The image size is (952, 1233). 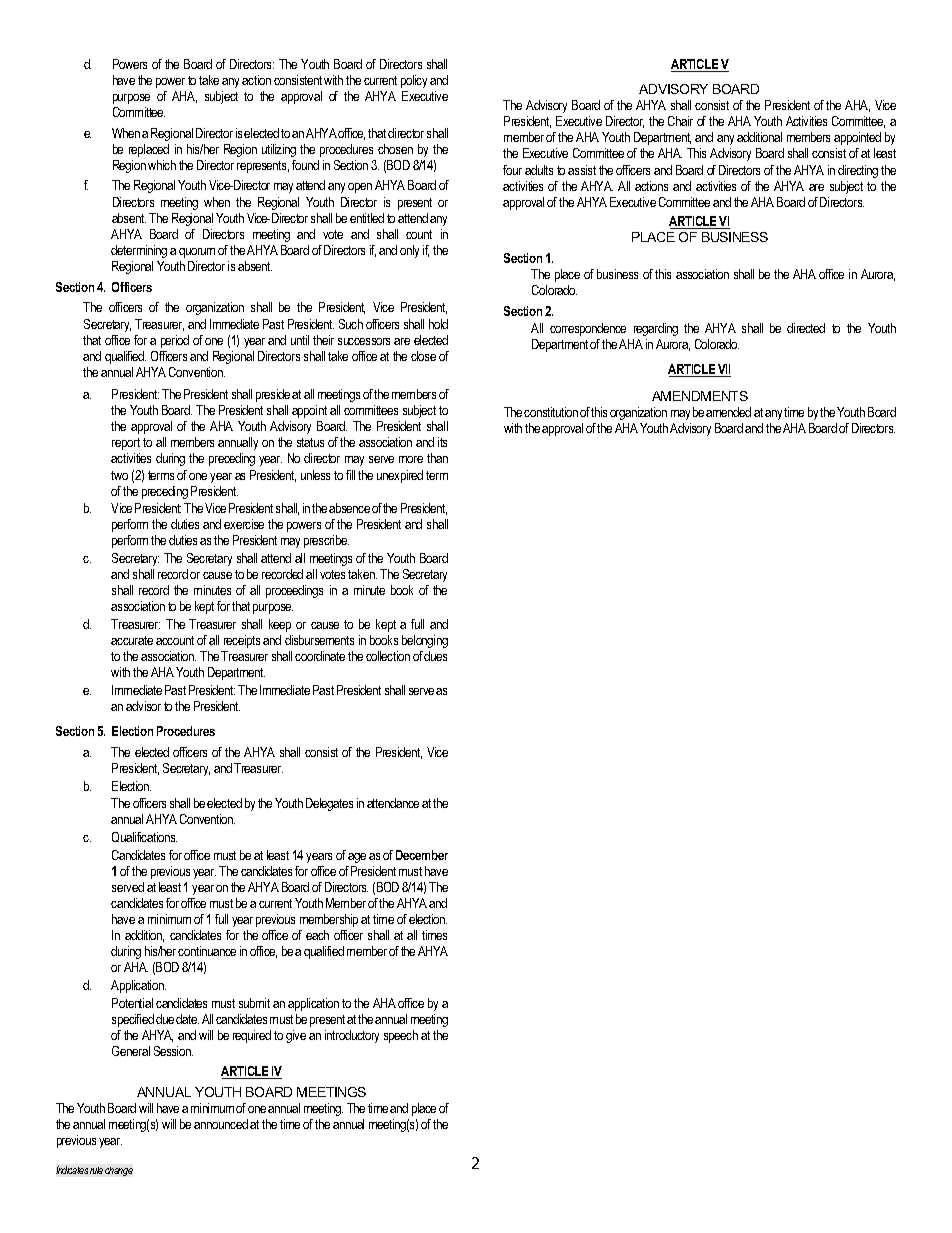 What do you see at coordinates (162, 165) in the image?
I see `which` at bounding box center [162, 165].
